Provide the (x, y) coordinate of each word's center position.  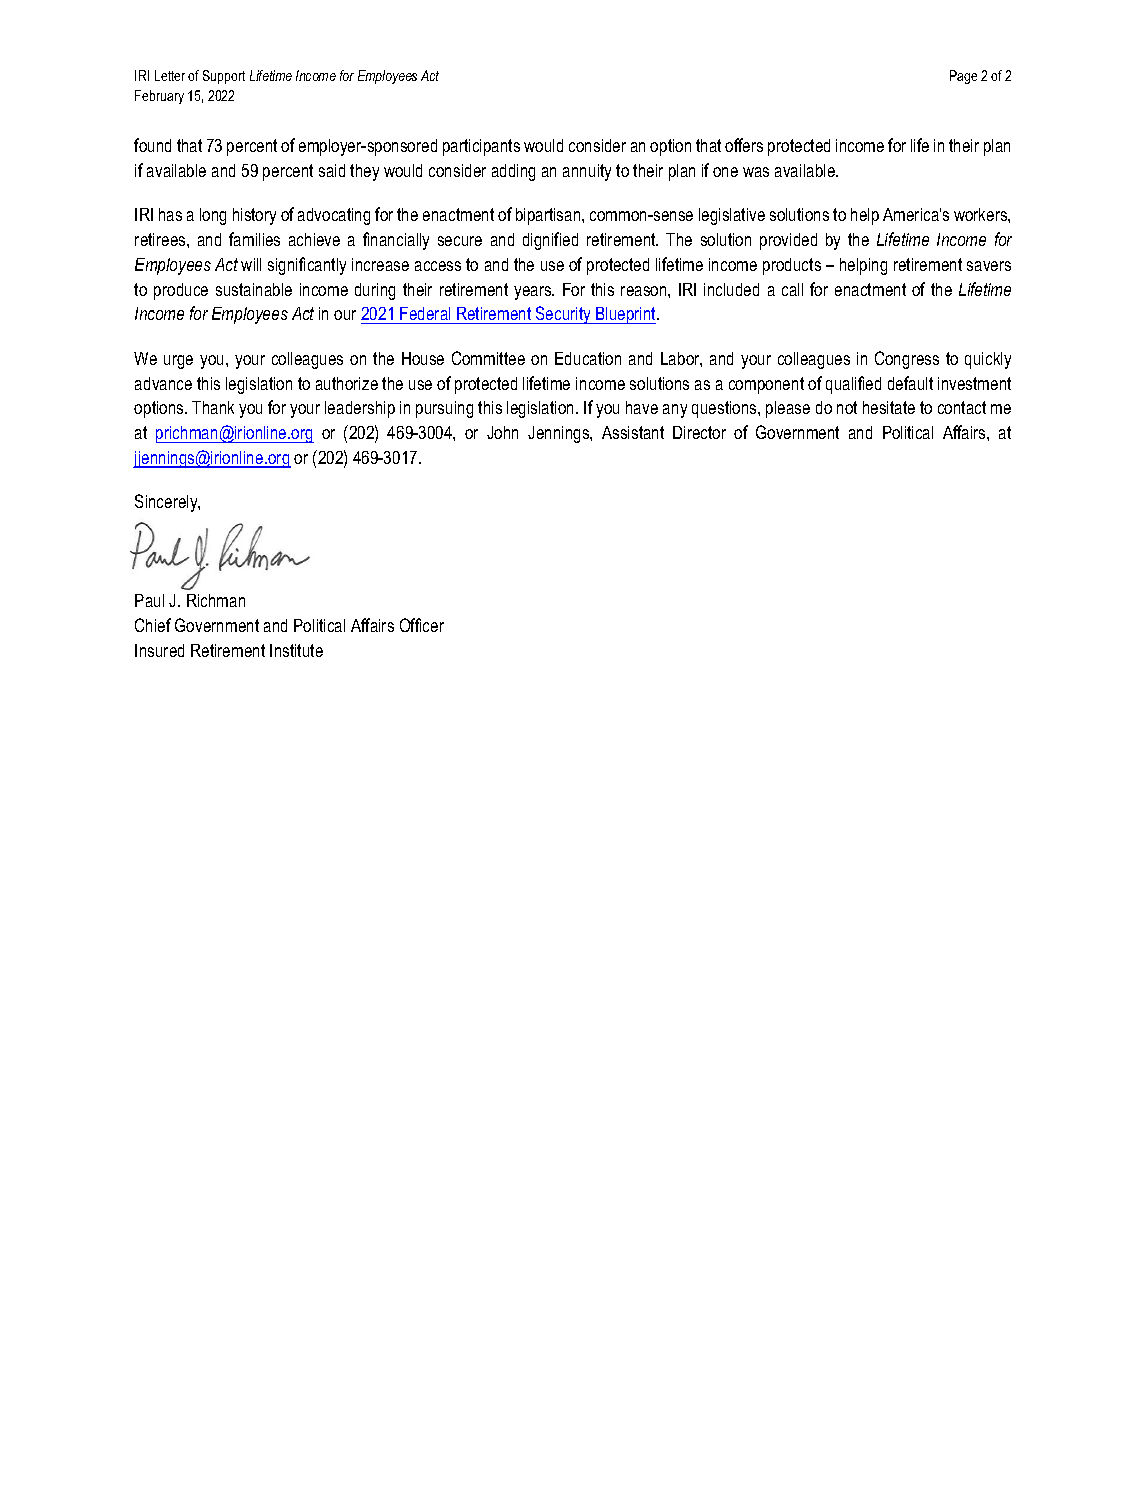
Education (588, 358)
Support (224, 77)
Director (699, 432)
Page (963, 77)
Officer (422, 625)
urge (178, 362)
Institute (296, 650)
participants (481, 147)
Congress (907, 360)
